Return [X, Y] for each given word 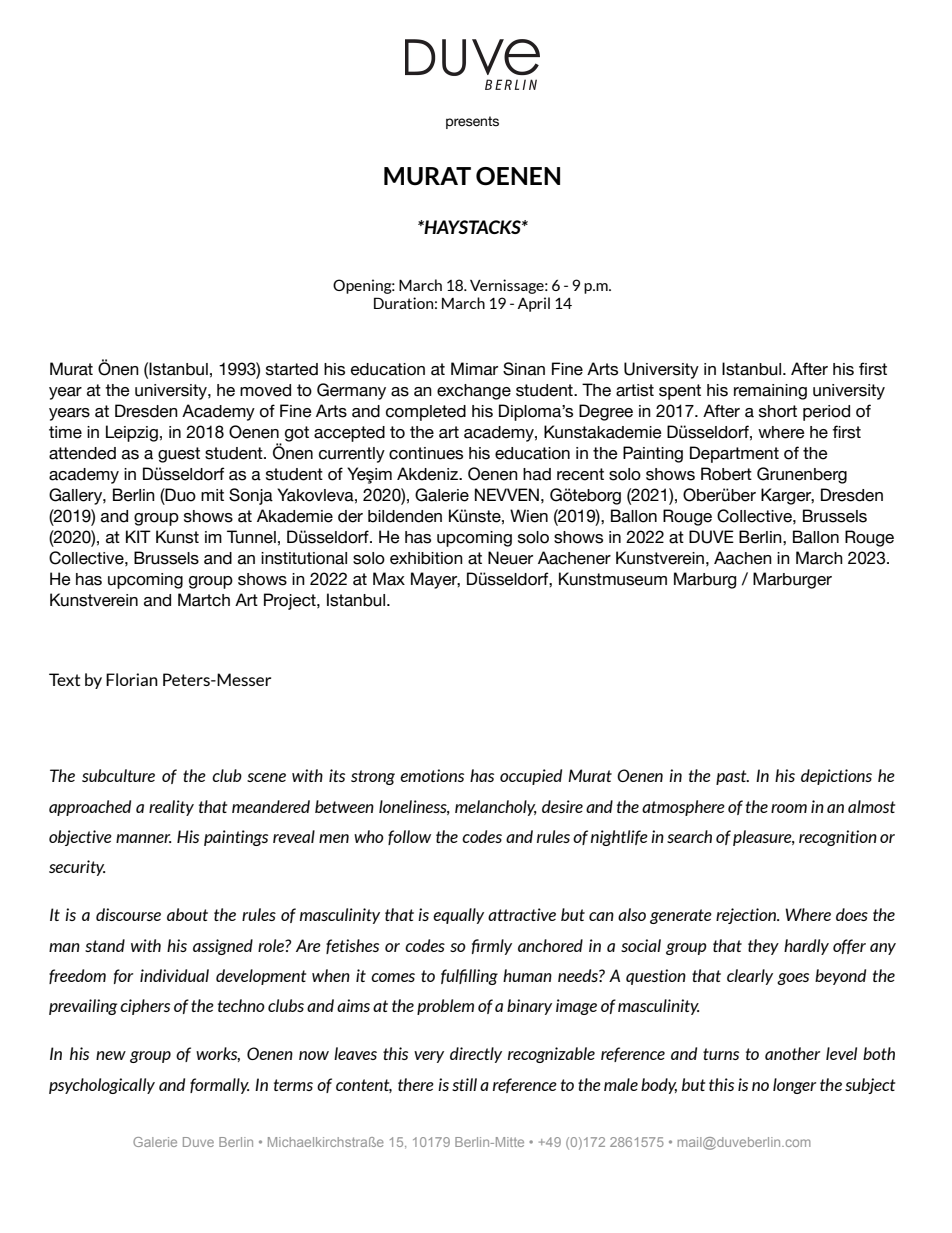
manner [143, 838]
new [111, 1055]
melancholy [496, 808]
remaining [770, 392]
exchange [474, 392]
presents [472, 122]
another [792, 1053]
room [789, 808]
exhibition [426, 558]
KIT [138, 536]
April [533, 304]
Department [734, 454]
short [778, 411]
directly [476, 1055]
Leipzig [132, 433]
